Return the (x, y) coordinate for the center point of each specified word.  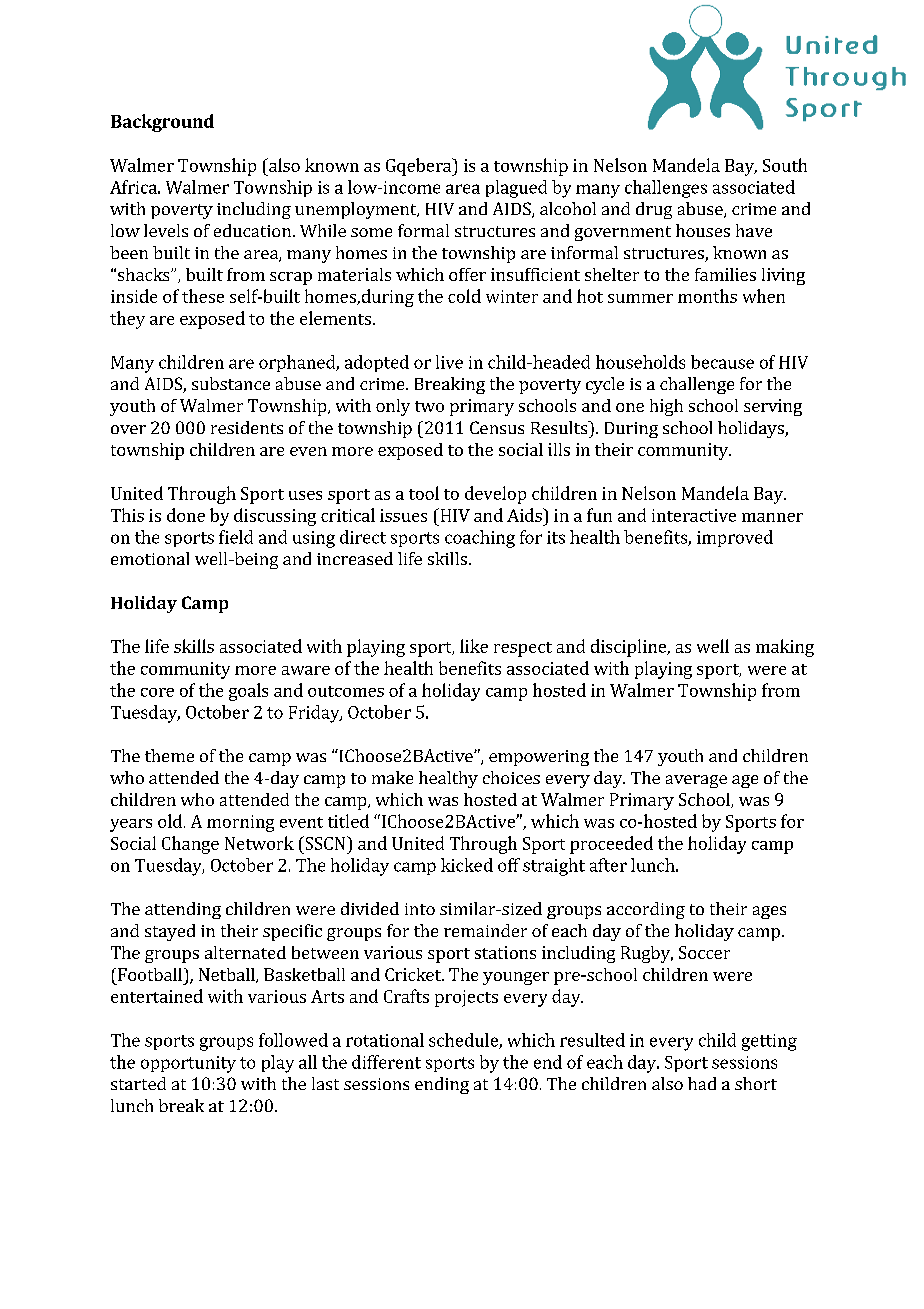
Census (497, 427)
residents (247, 427)
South (785, 165)
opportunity (188, 1064)
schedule (464, 1041)
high (666, 407)
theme (169, 755)
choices (511, 777)
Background (162, 123)
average (696, 781)
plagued (516, 189)
